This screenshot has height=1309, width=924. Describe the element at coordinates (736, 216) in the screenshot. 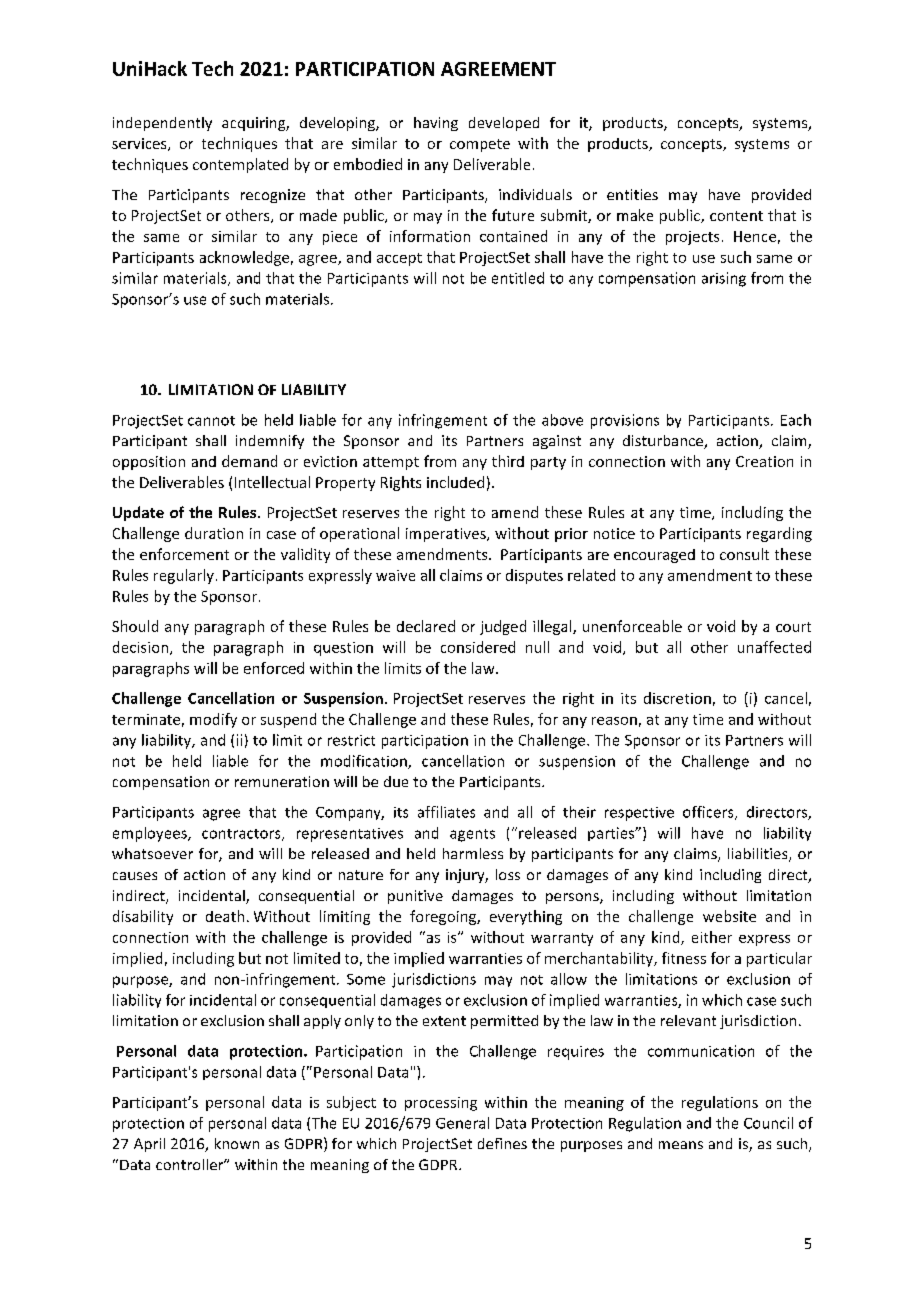

I see `content` at that location.
